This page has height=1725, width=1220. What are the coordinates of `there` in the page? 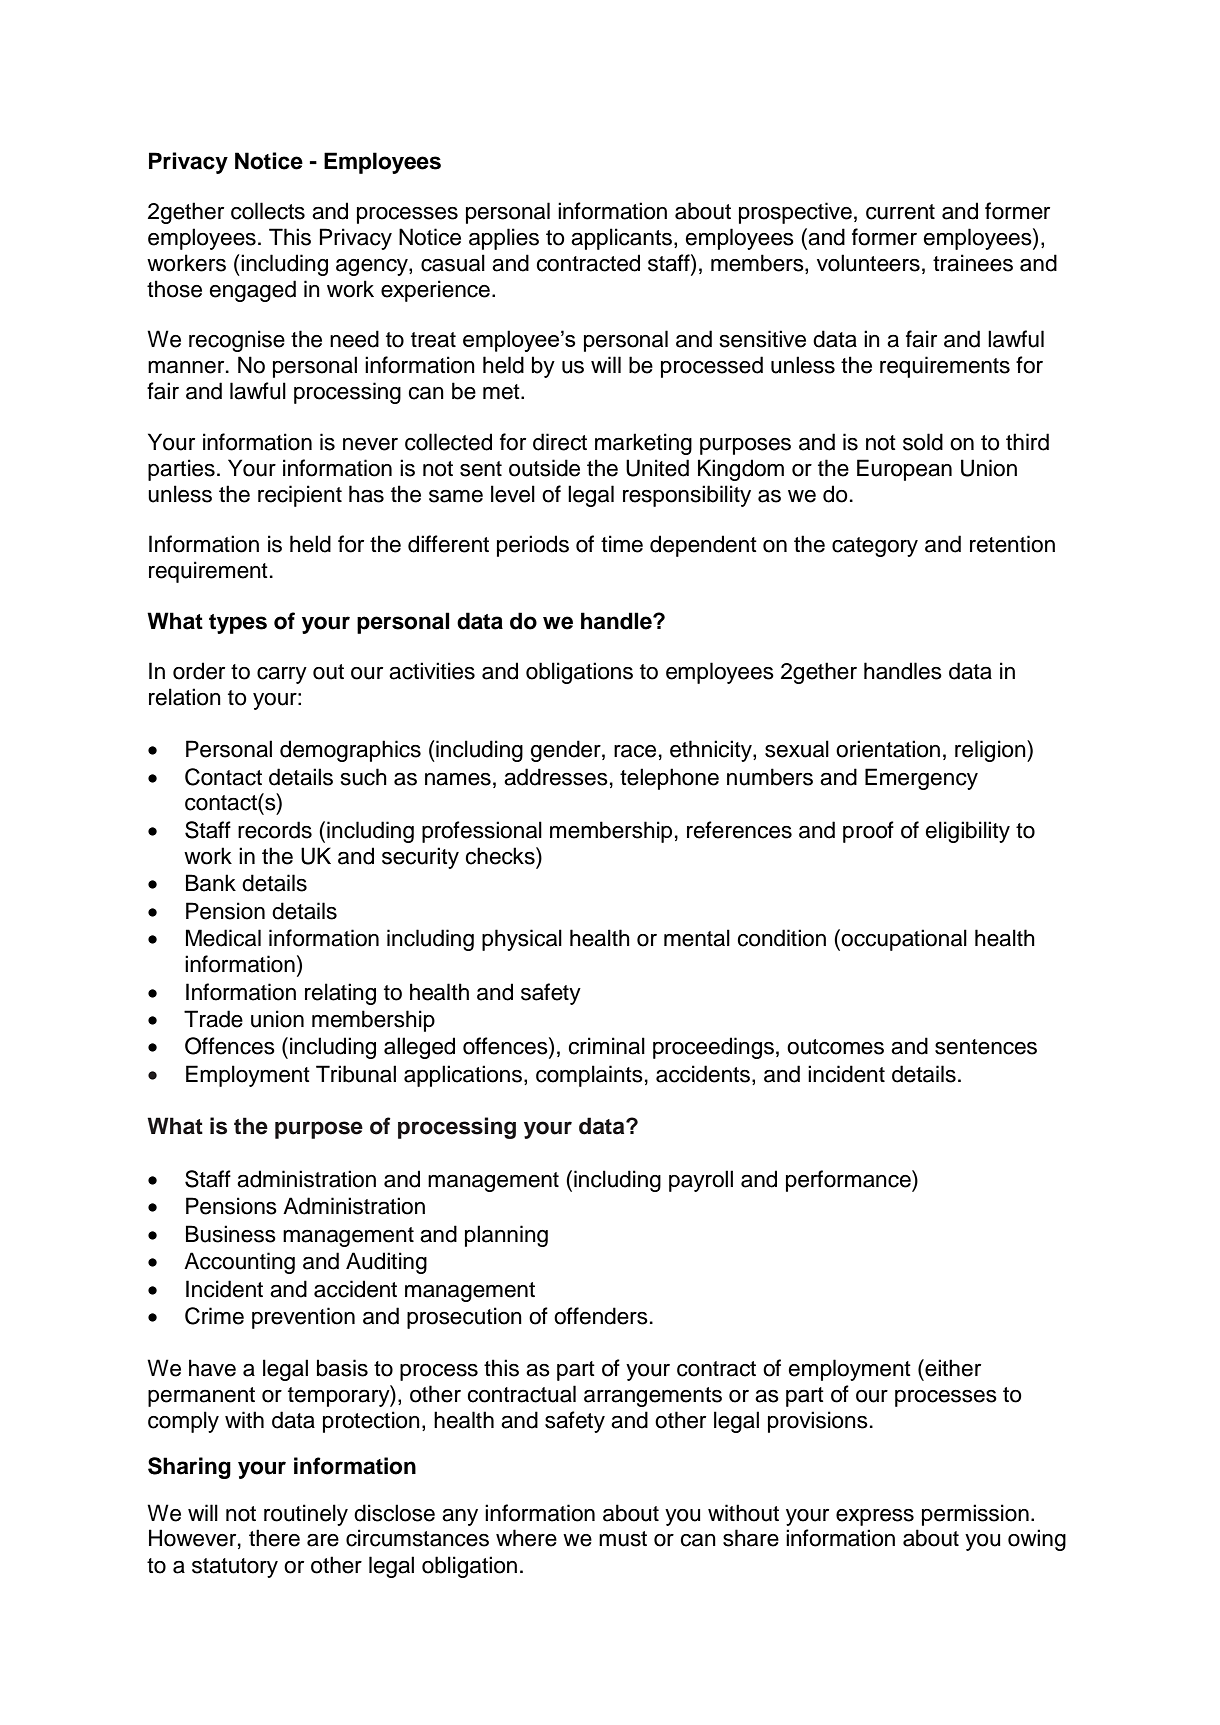 It's located at (274, 1538).
